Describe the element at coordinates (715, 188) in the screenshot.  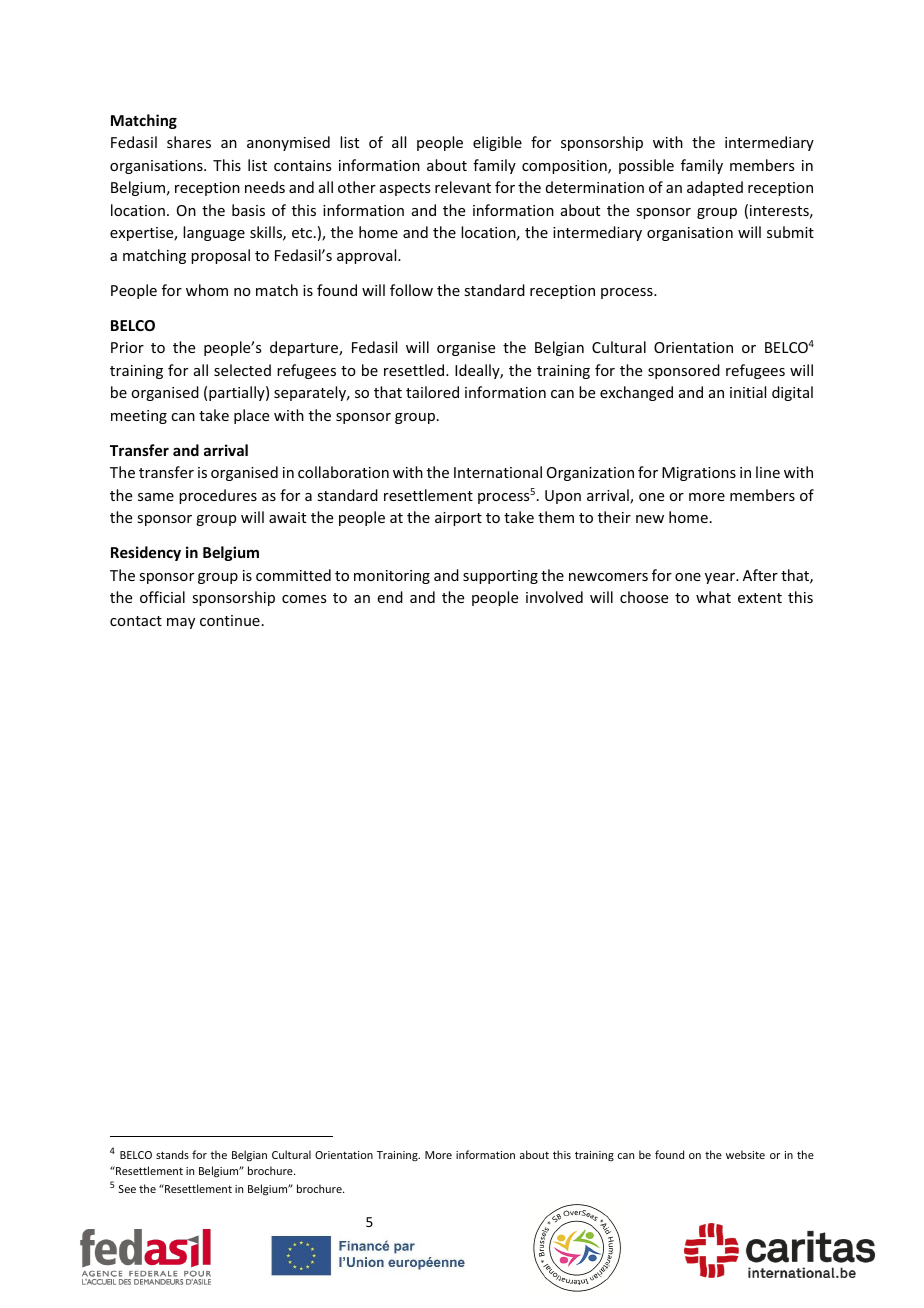
I see `adapted` at that location.
